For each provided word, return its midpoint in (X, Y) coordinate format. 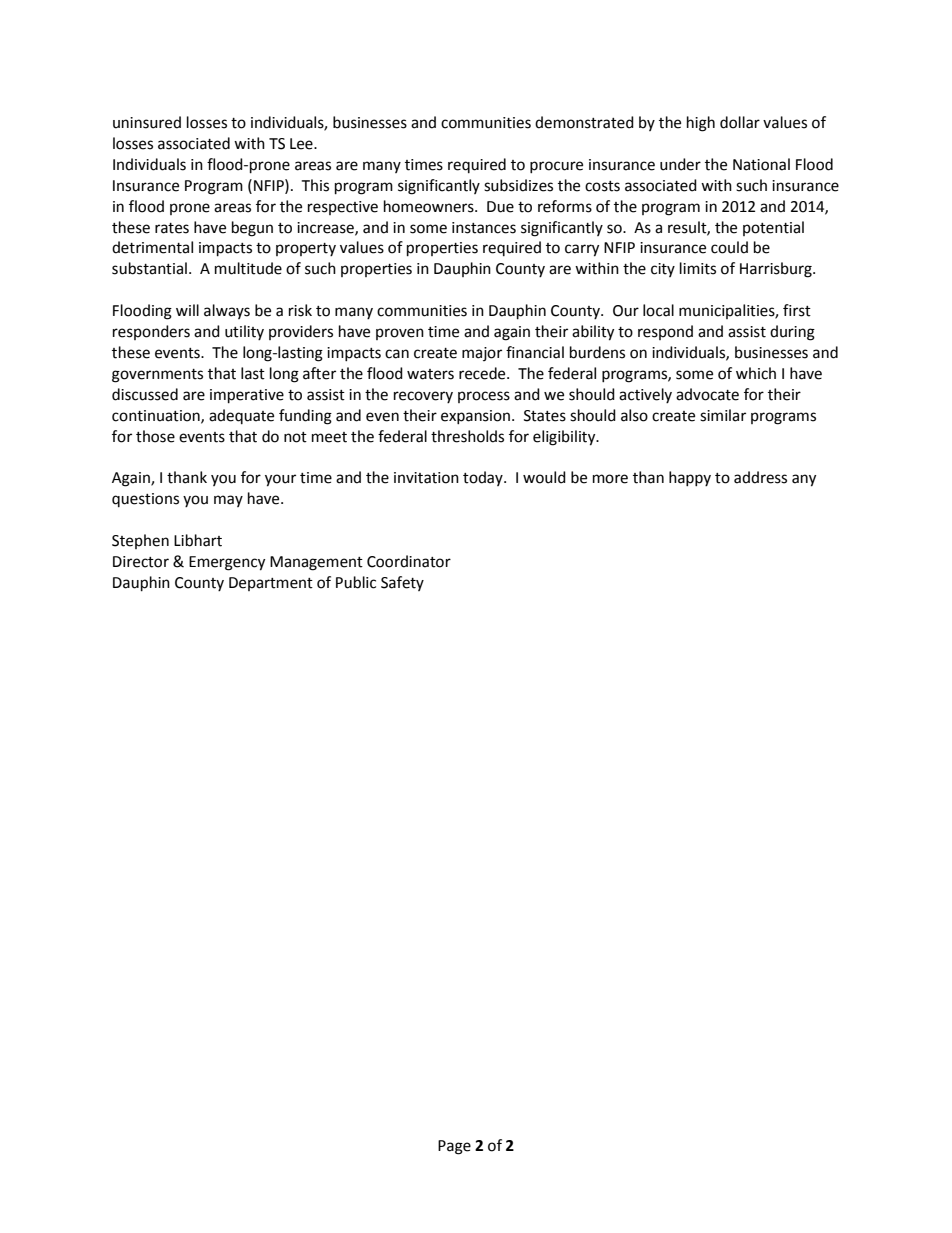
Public (356, 582)
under (680, 164)
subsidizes (518, 185)
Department (271, 584)
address (760, 477)
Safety (402, 583)
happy (690, 478)
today (484, 478)
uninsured (147, 122)
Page (454, 1147)
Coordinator (409, 561)
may (228, 501)
